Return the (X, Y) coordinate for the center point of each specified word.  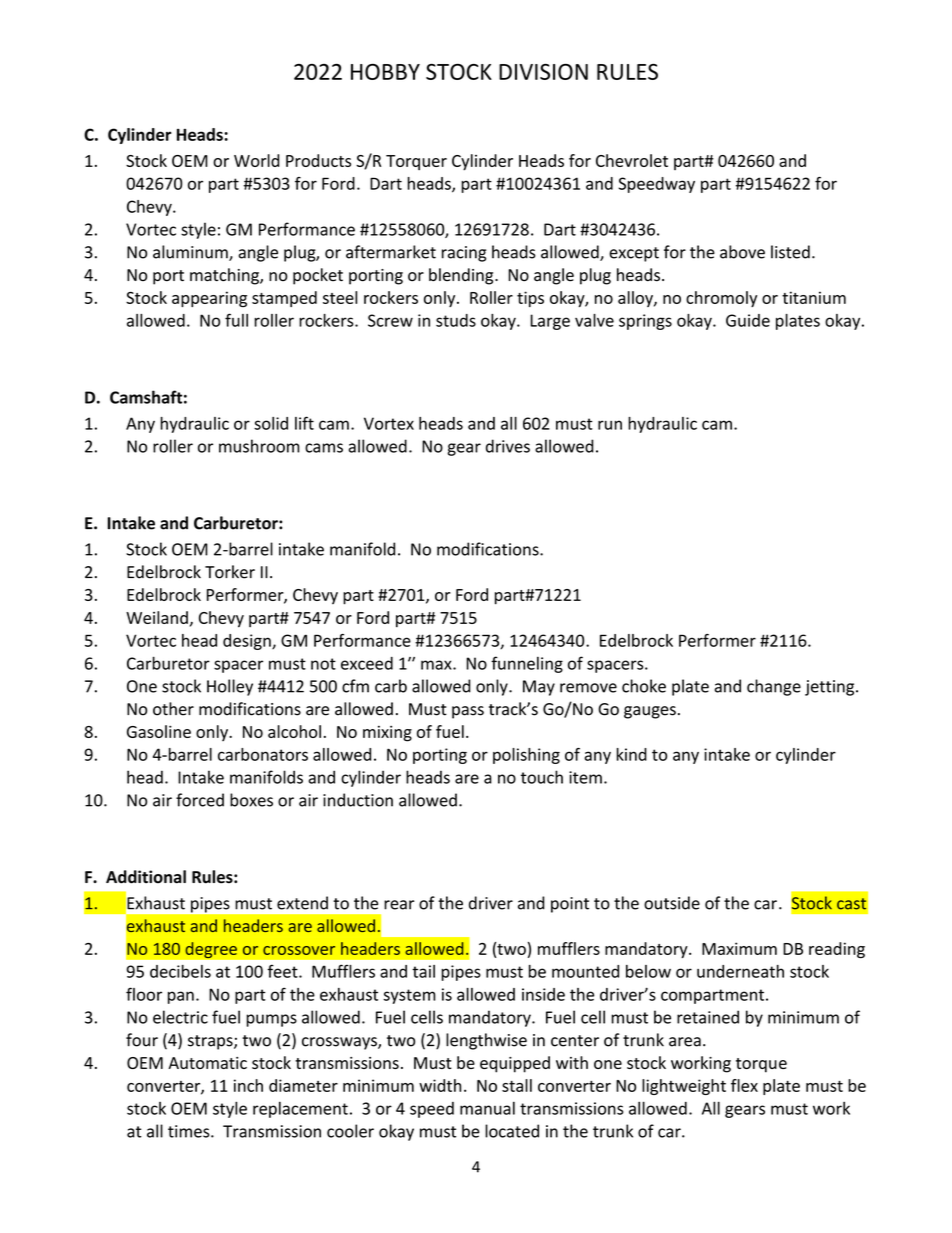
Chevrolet (632, 160)
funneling (527, 664)
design (248, 642)
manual (487, 1108)
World (257, 160)
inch (248, 1085)
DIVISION (543, 72)
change (774, 687)
